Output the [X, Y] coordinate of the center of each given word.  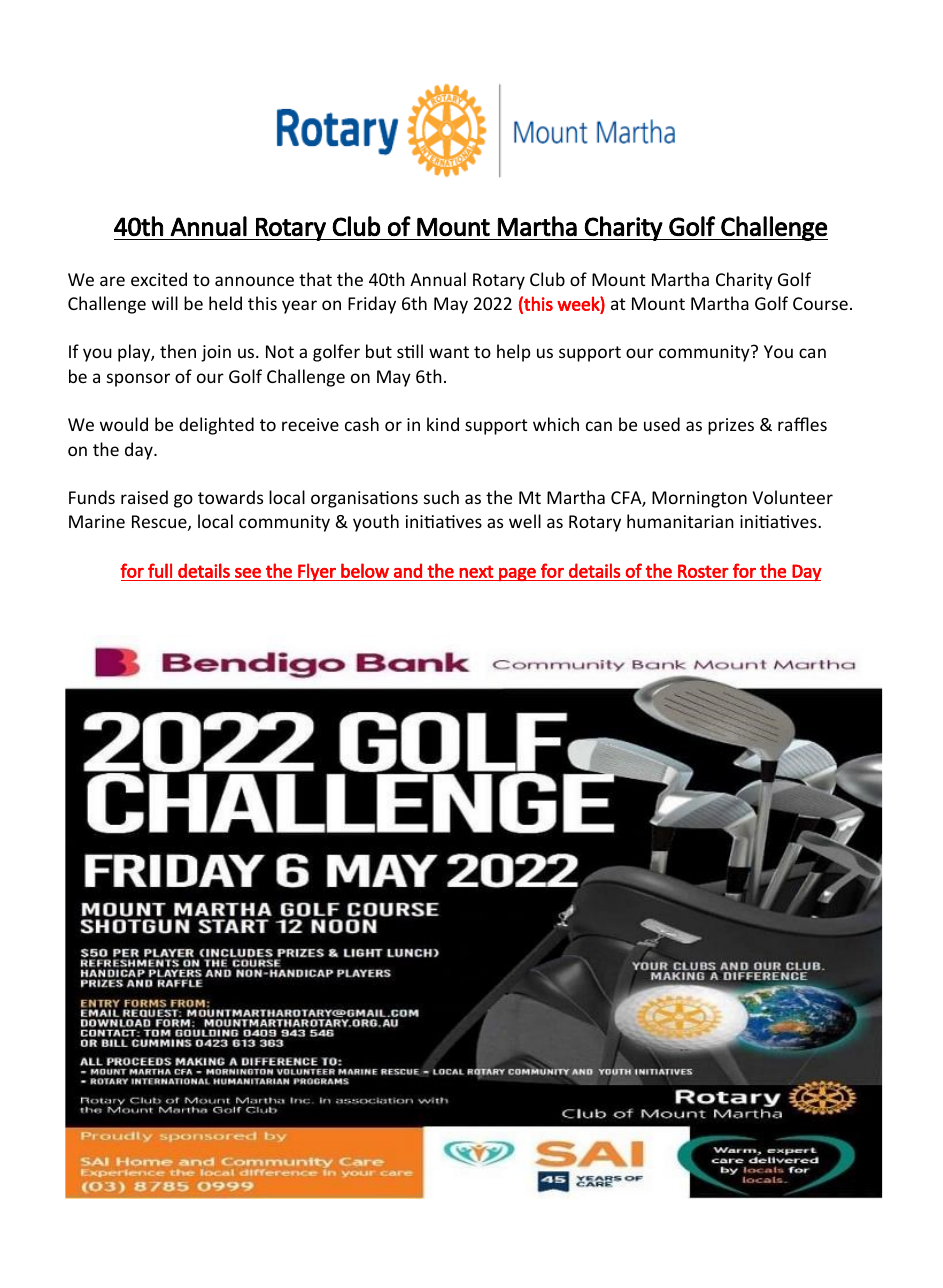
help [514, 353]
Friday [372, 305]
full [160, 570]
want [449, 352]
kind [443, 424]
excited [159, 279]
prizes [731, 426]
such [441, 497]
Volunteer [792, 497]
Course [820, 303]
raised [144, 497]
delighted [216, 426]
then [178, 351]
